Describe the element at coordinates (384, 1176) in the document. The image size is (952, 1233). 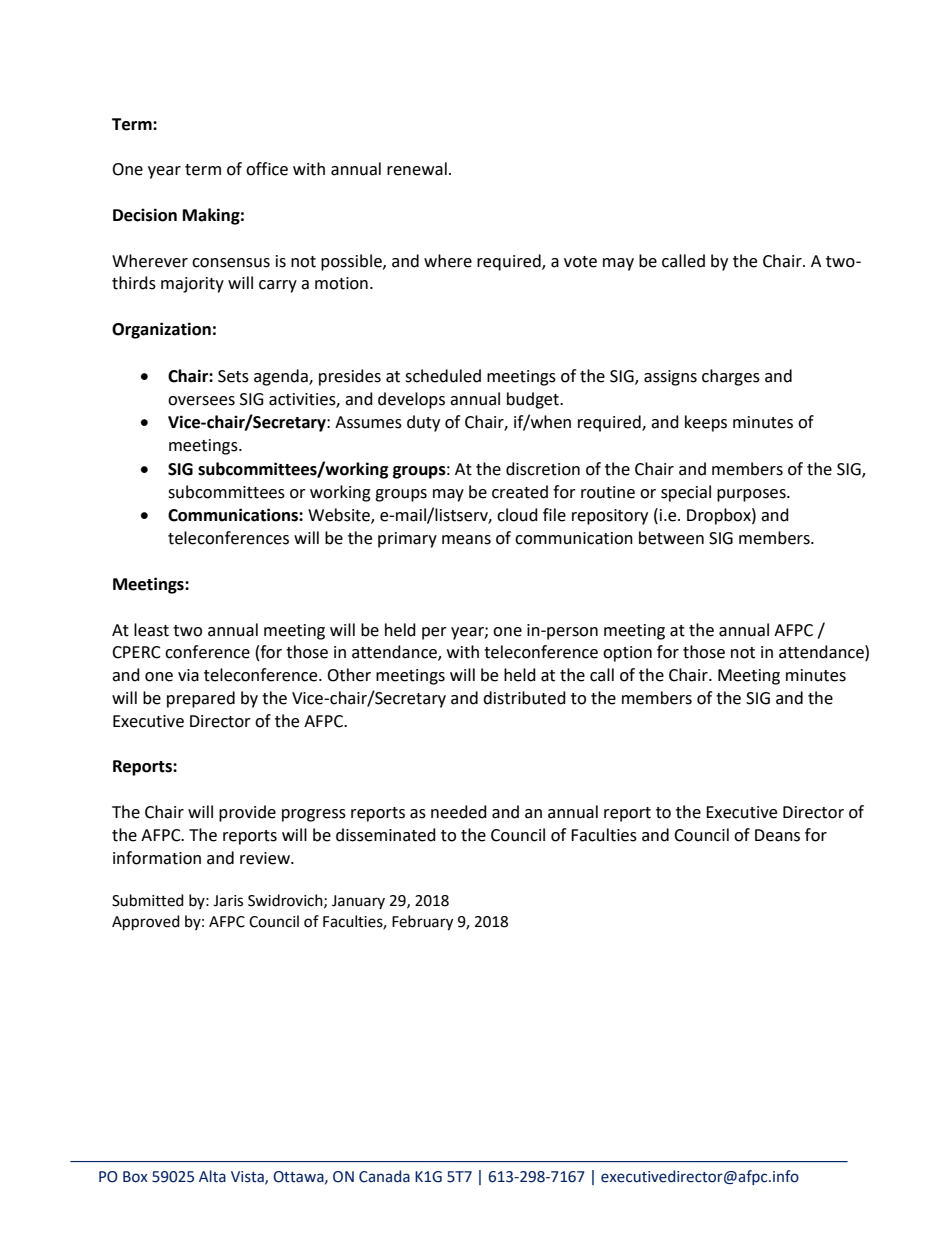
I see `Canada` at that location.
